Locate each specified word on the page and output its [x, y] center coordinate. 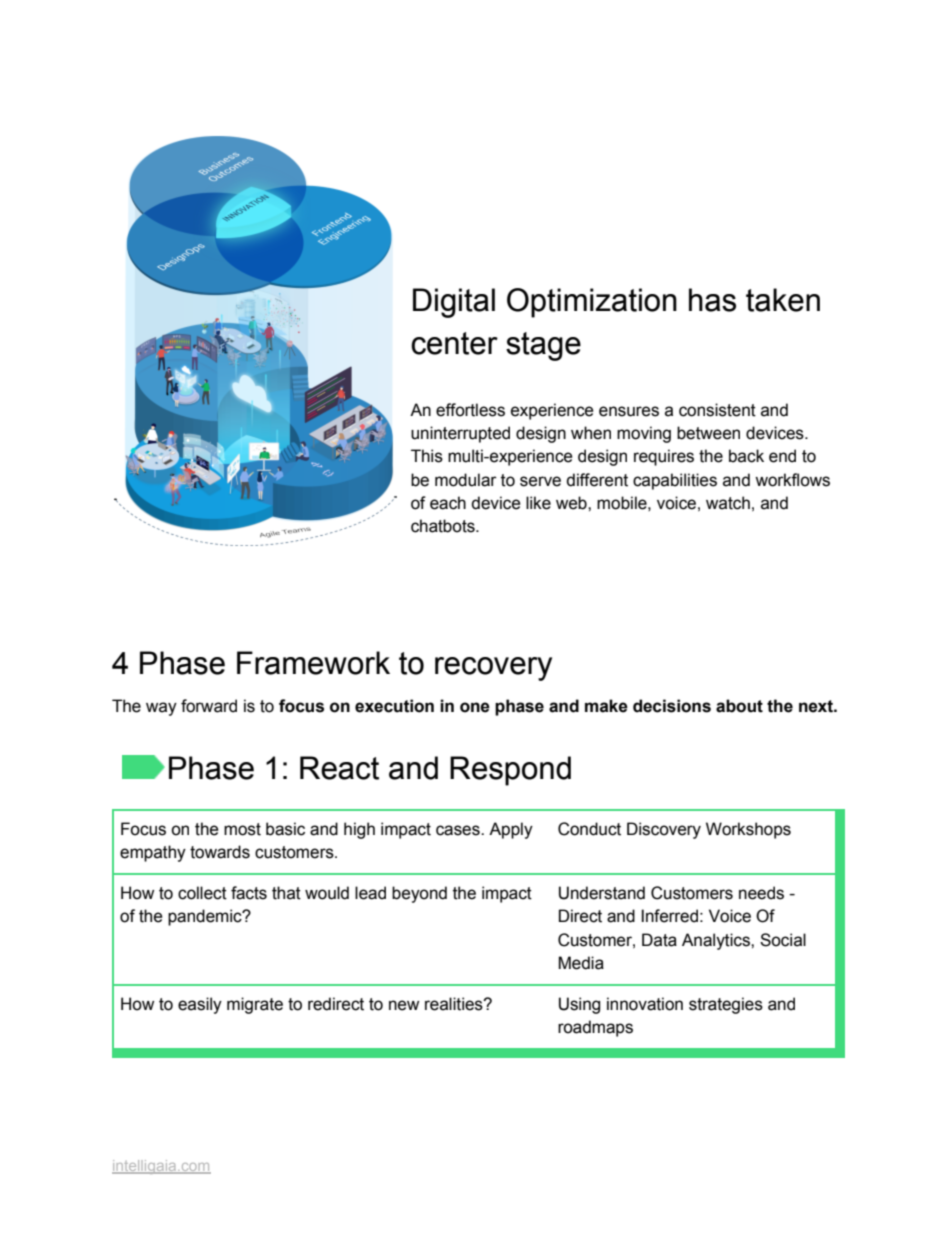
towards [220, 852]
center [454, 343]
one [475, 707]
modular [466, 480]
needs [761, 893]
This [427, 456]
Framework [313, 663]
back [746, 456]
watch [728, 503]
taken [783, 300]
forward [209, 706]
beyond [419, 894]
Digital [454, 303]
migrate [255, 1005]
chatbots [444, 526]
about [739, 706]
